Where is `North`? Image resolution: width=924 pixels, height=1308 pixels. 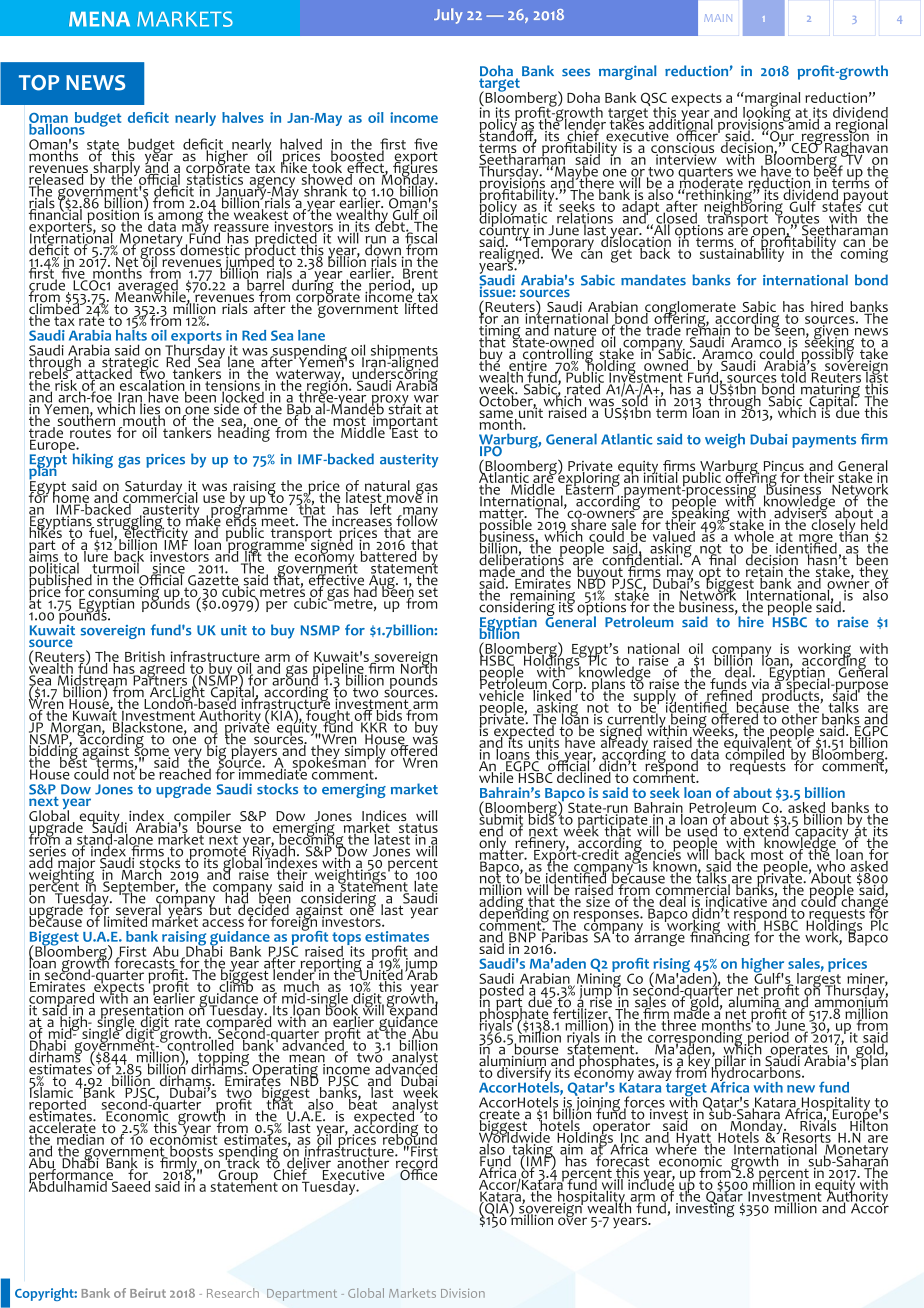 North is located at coordinates (418, 668).
